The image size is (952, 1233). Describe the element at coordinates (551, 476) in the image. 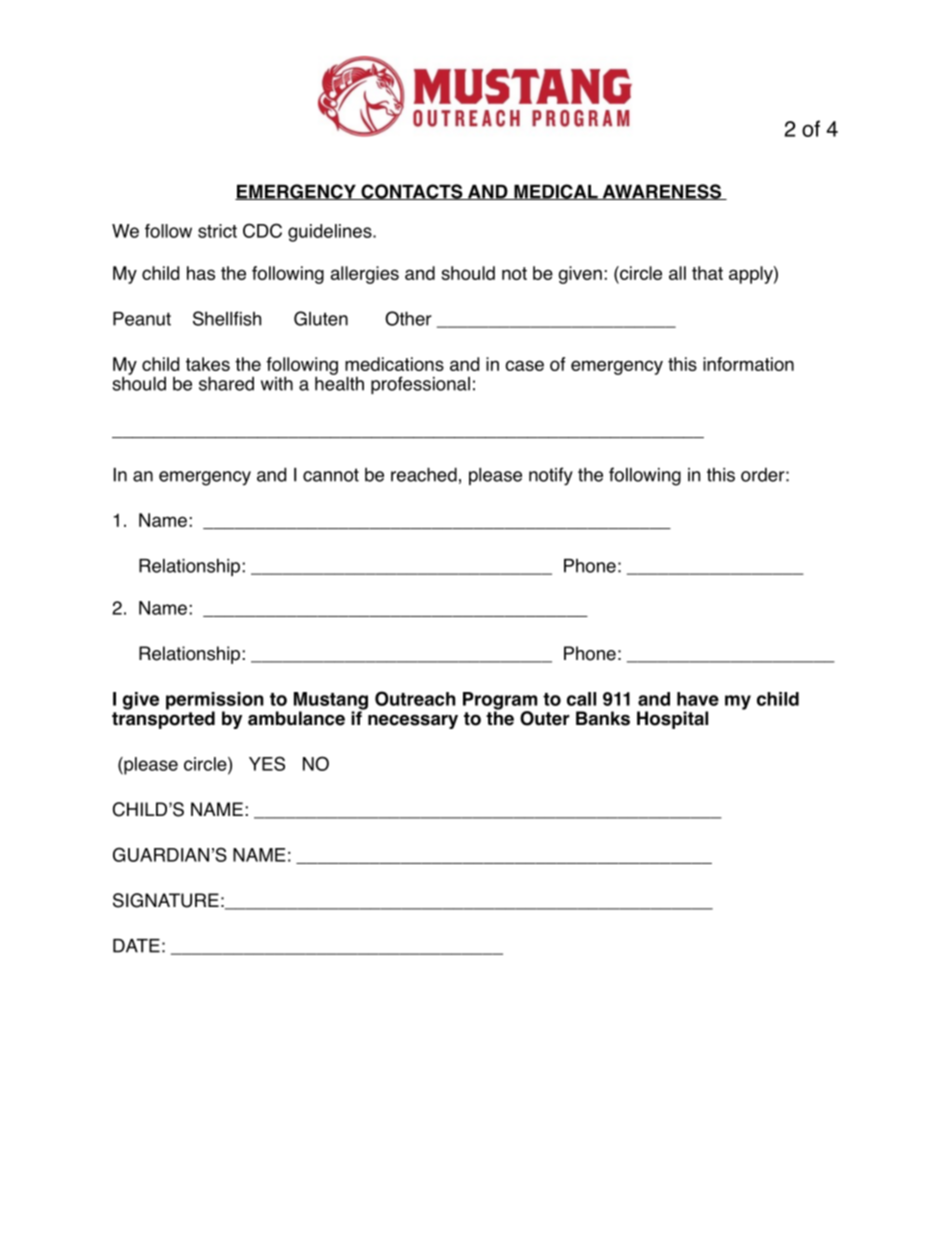

I see `notify` at that location.
